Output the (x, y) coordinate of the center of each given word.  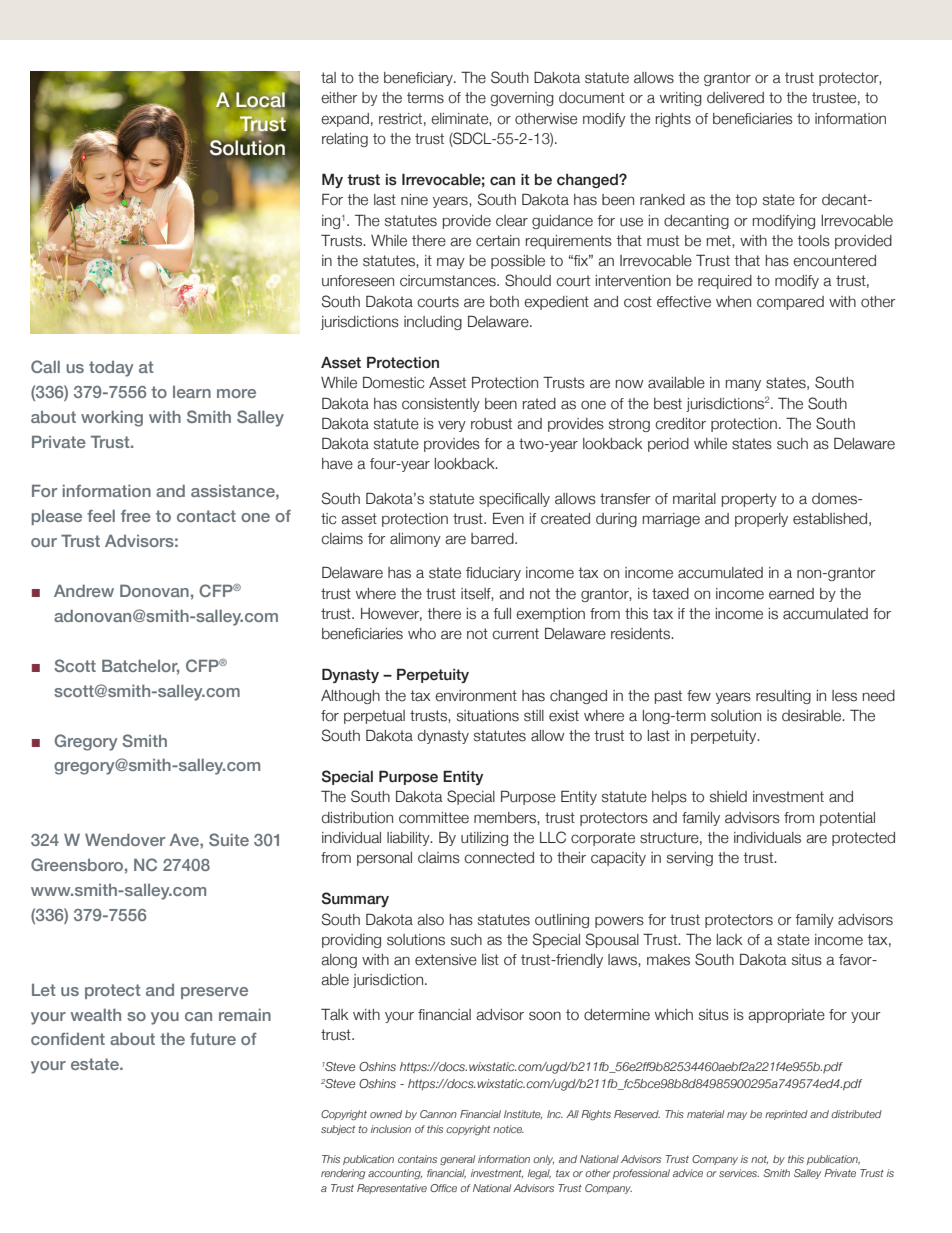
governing (522, 99)
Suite (229, 839)
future (213, 1039)
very (452, 426)
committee (434, 818)
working (112, 419)
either (339, 98)
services (739, 1173)
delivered (735, 98)
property (749, 500)
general (457, 1160)
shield (728, 797)
